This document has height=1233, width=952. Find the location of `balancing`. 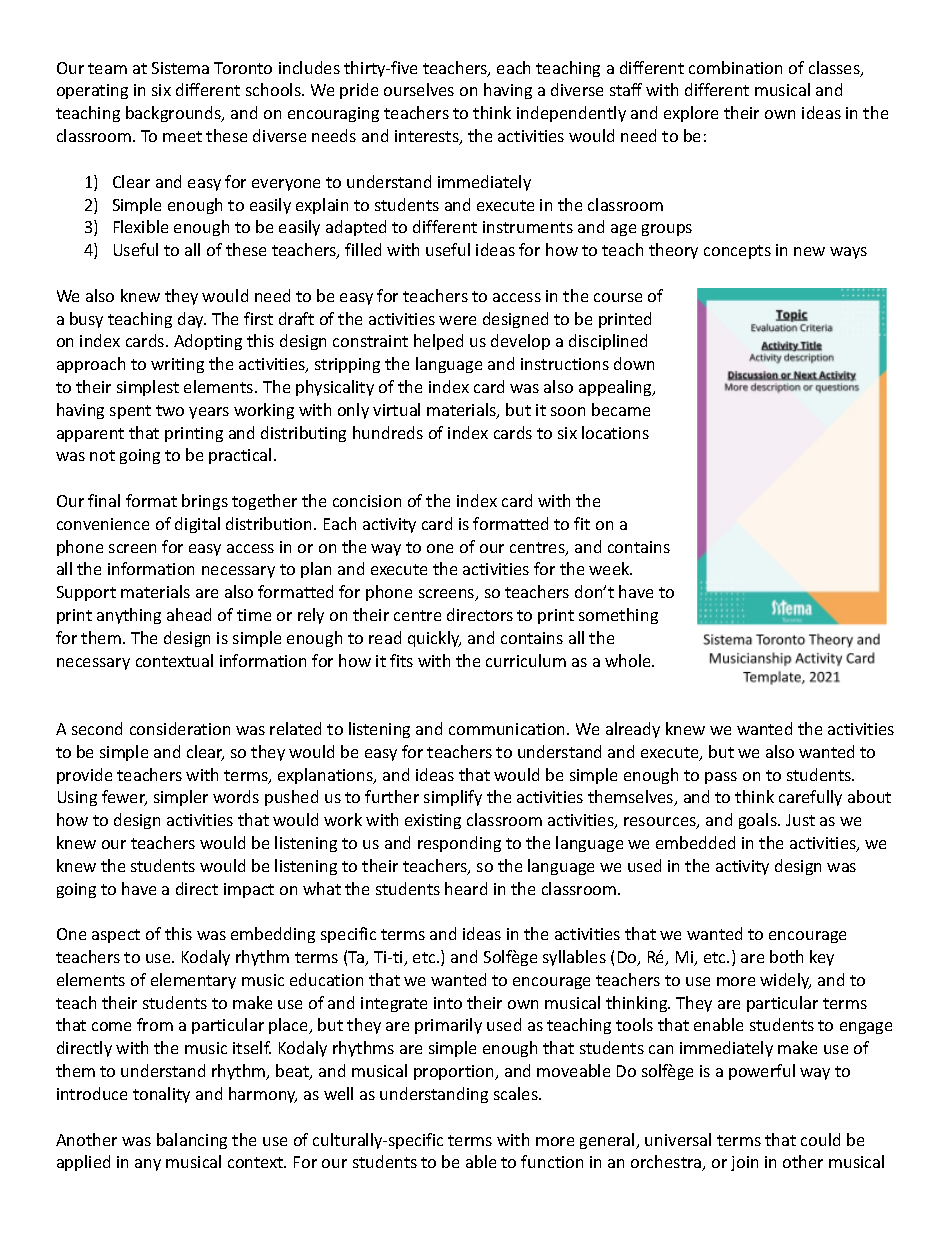

balancing is located at coordinates (192, 1141).
